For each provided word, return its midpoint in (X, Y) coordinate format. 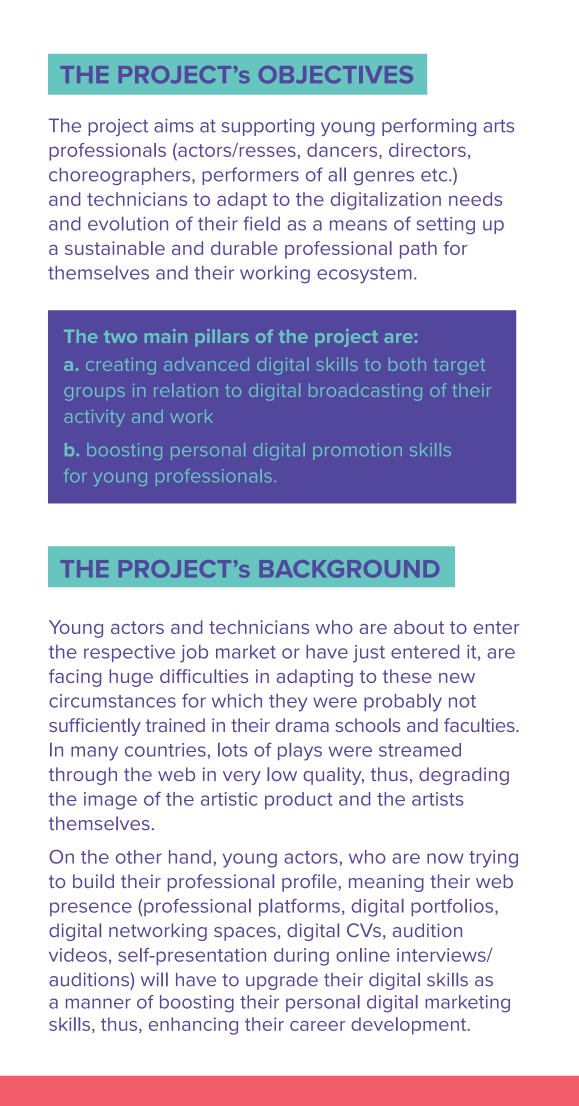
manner (98, 1003)
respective (129, 653)
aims (174, 125)
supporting (268, 127)
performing (429, 127)
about (419, 627)
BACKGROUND (349, 569)
